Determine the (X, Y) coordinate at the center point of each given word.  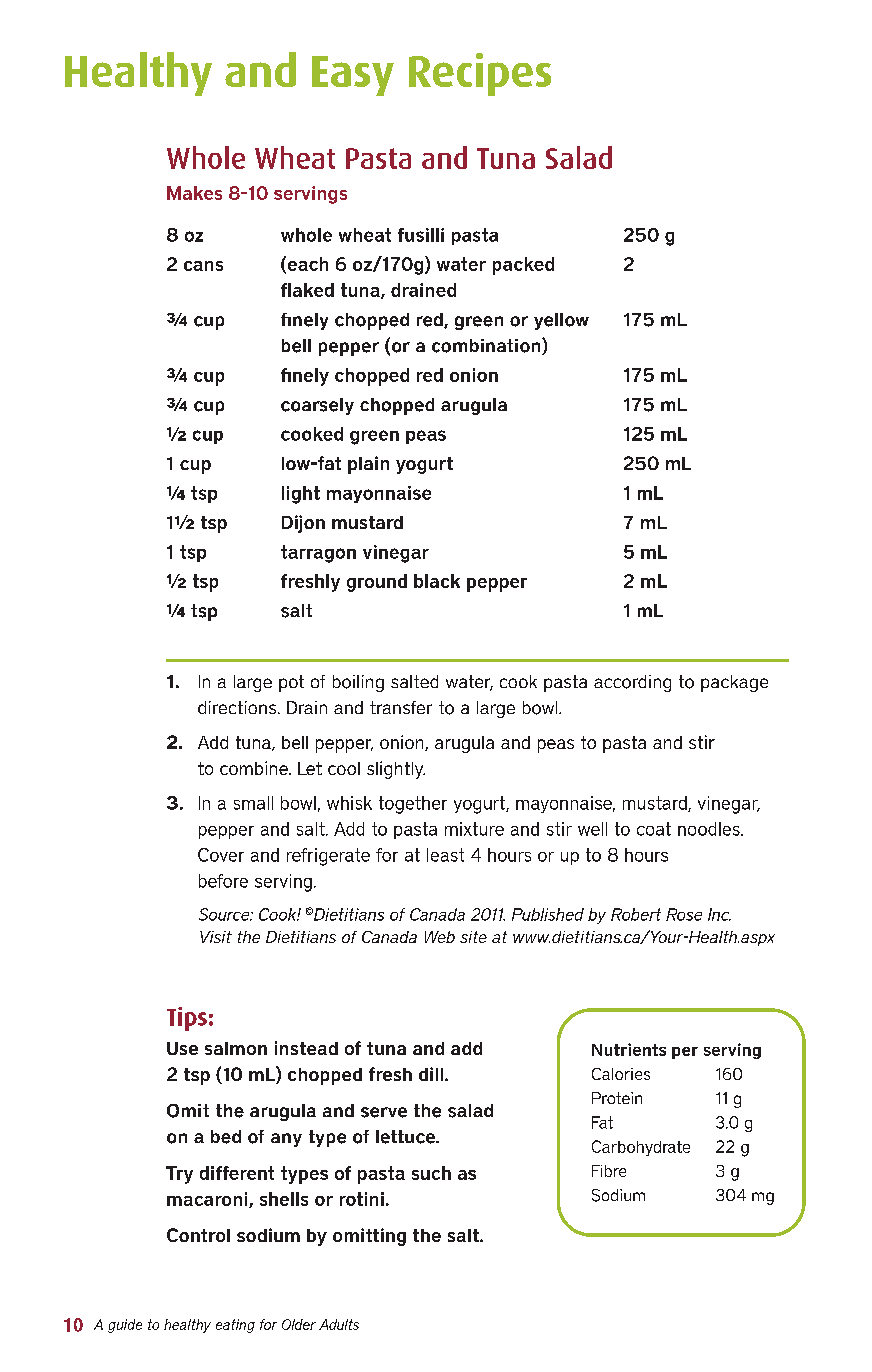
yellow (561, 321)
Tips (187, 1019)
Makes (194, 193)
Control (198, 1235)
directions (238, 707)
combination (487, 346)
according (632, 683)
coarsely (317, 406)
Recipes (480, 74)
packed (523, 266)
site (473, 937)
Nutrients (629, 1049)
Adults (339, 1324)
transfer (401, 707)
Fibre (609, 1171)
